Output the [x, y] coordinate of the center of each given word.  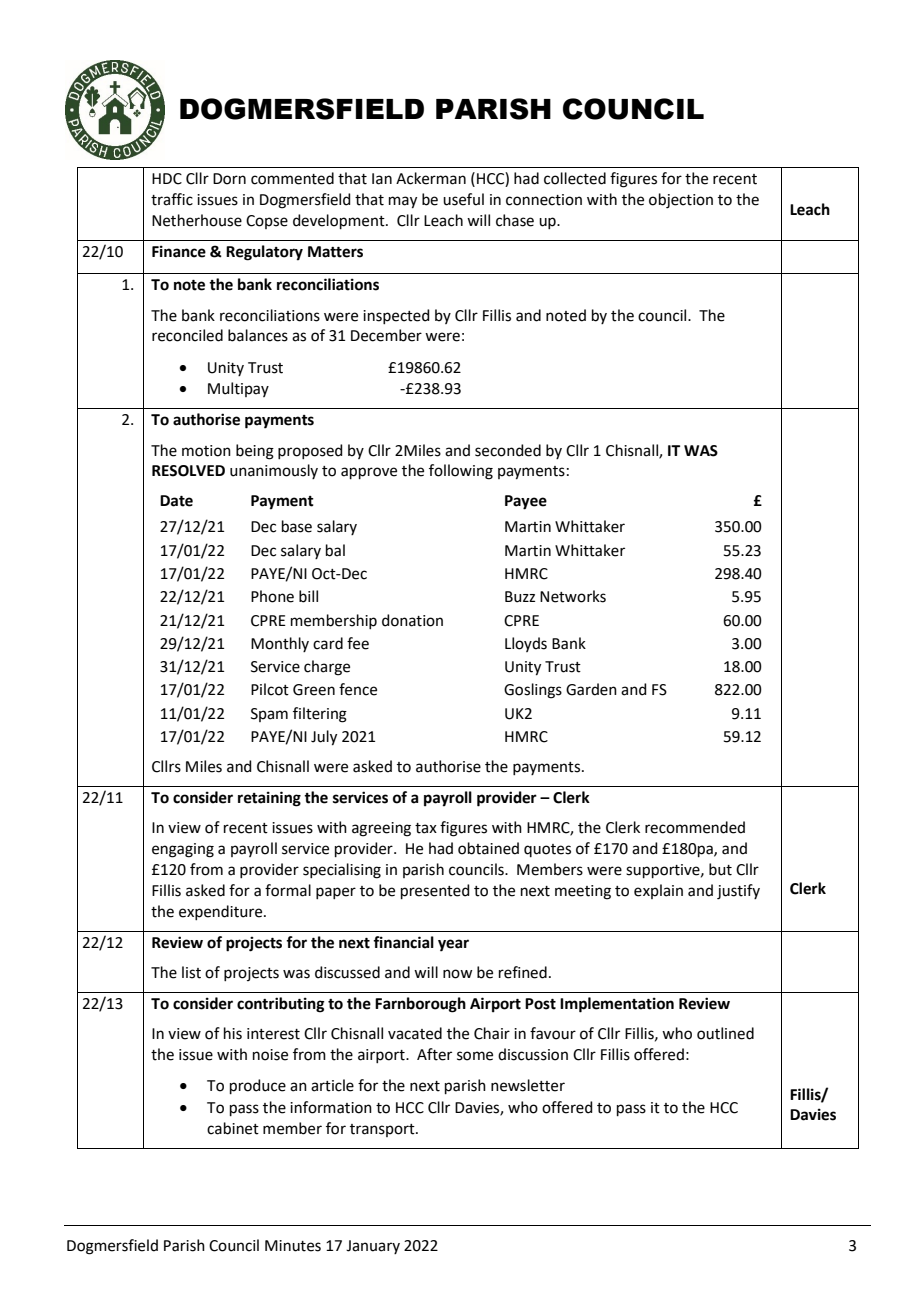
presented [435, 891]
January [373, 1247]
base [297, 526]
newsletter [528, 1085]
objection [681, 201]
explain [658, 891]
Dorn [229, 179]
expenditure [222, 912]
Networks [573, 596]
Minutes [293, 1246]
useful [463, 199]
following [461, 472]
